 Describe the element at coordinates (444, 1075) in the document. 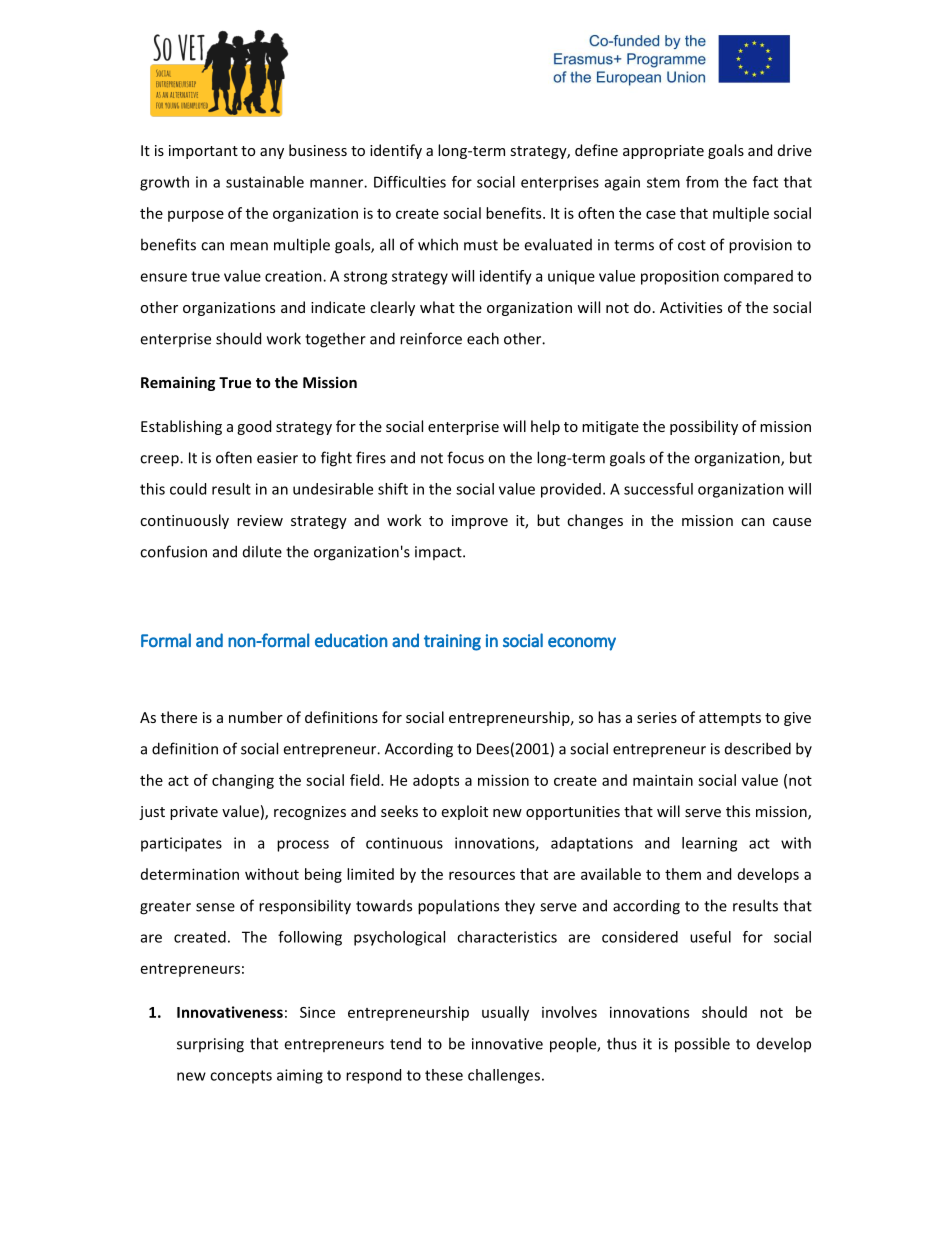

I see `these` at that location.
